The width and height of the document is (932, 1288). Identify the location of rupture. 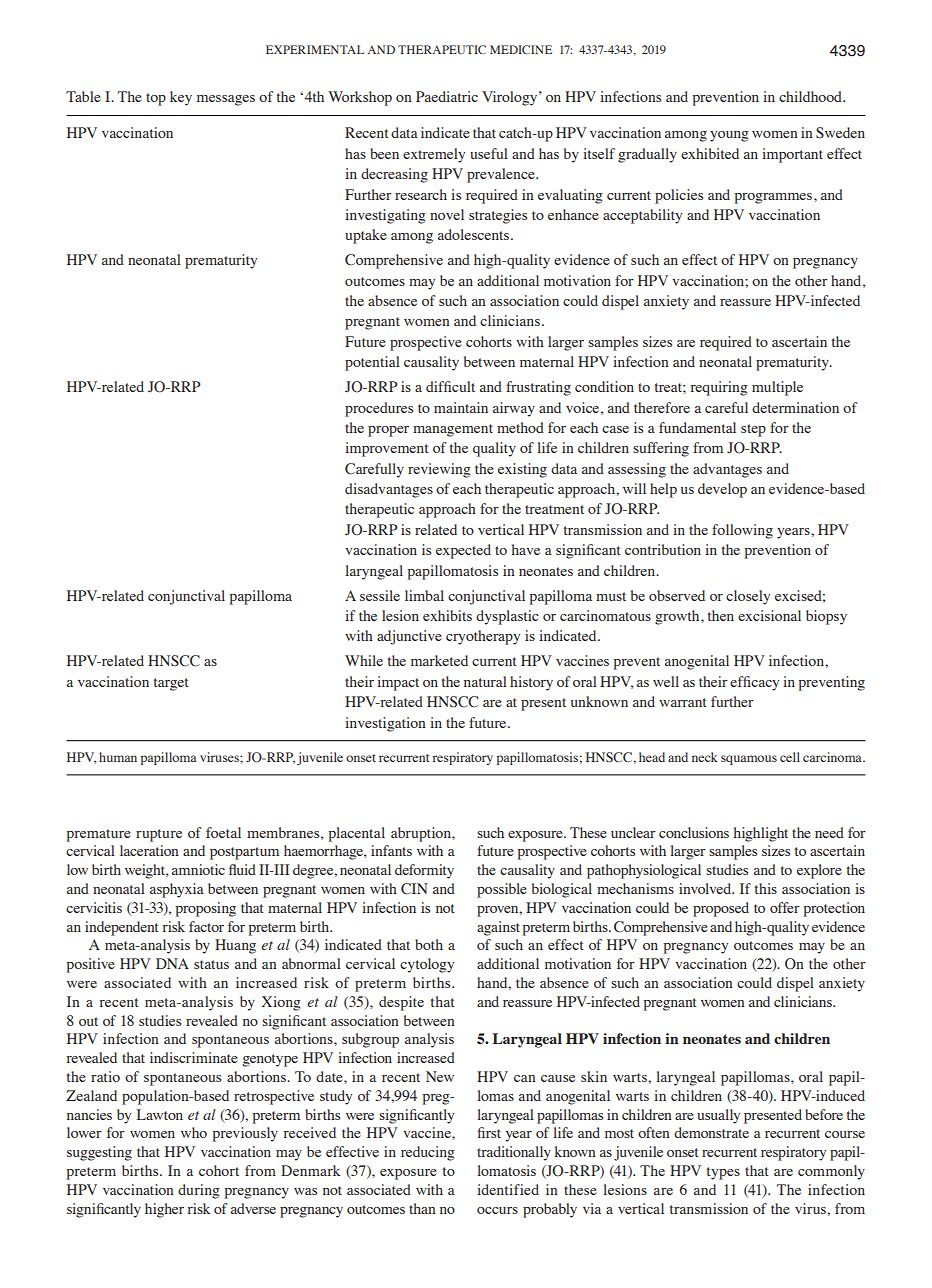
(159, 835).
